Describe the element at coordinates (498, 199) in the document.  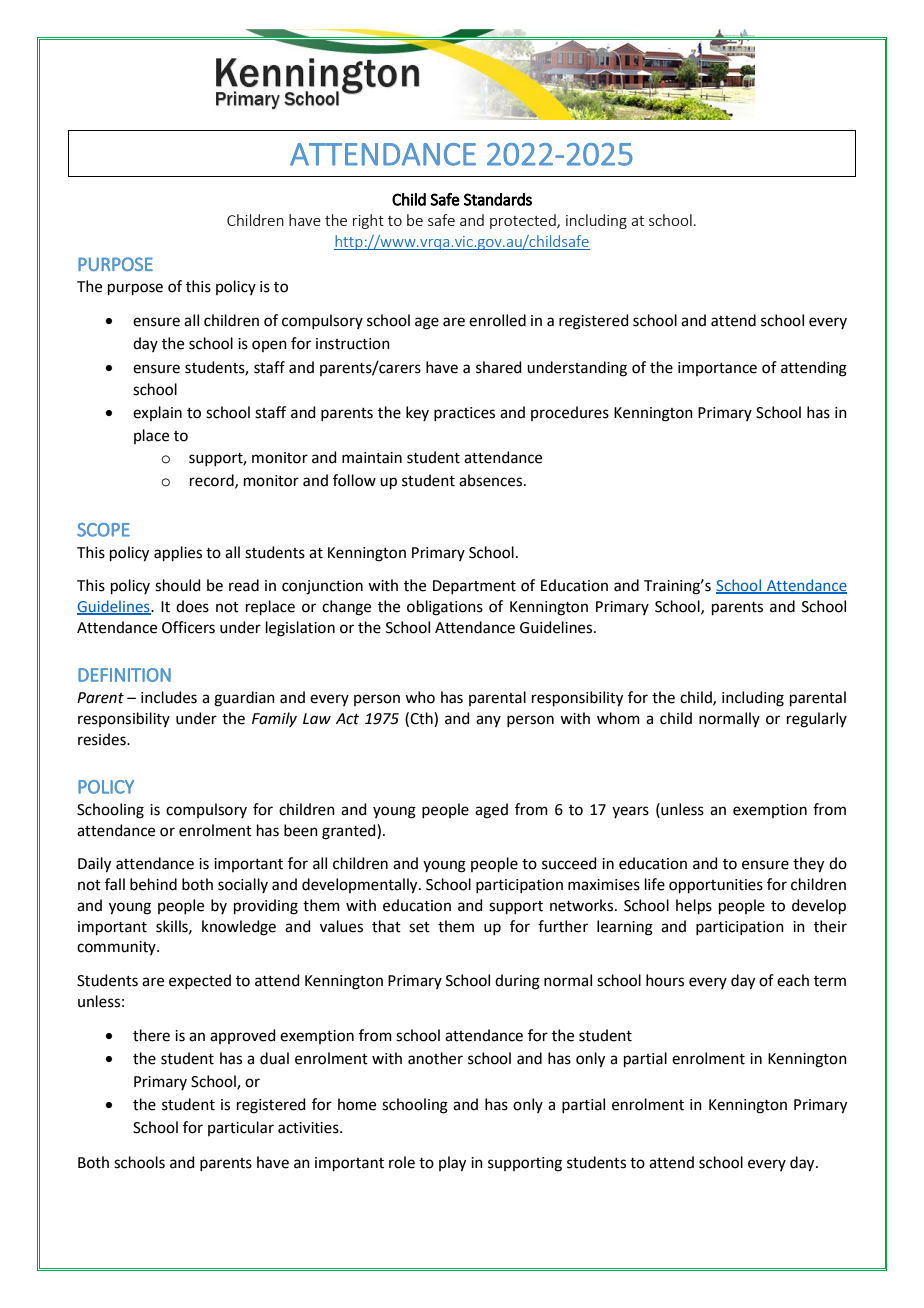
I see `Standards` at that location.
